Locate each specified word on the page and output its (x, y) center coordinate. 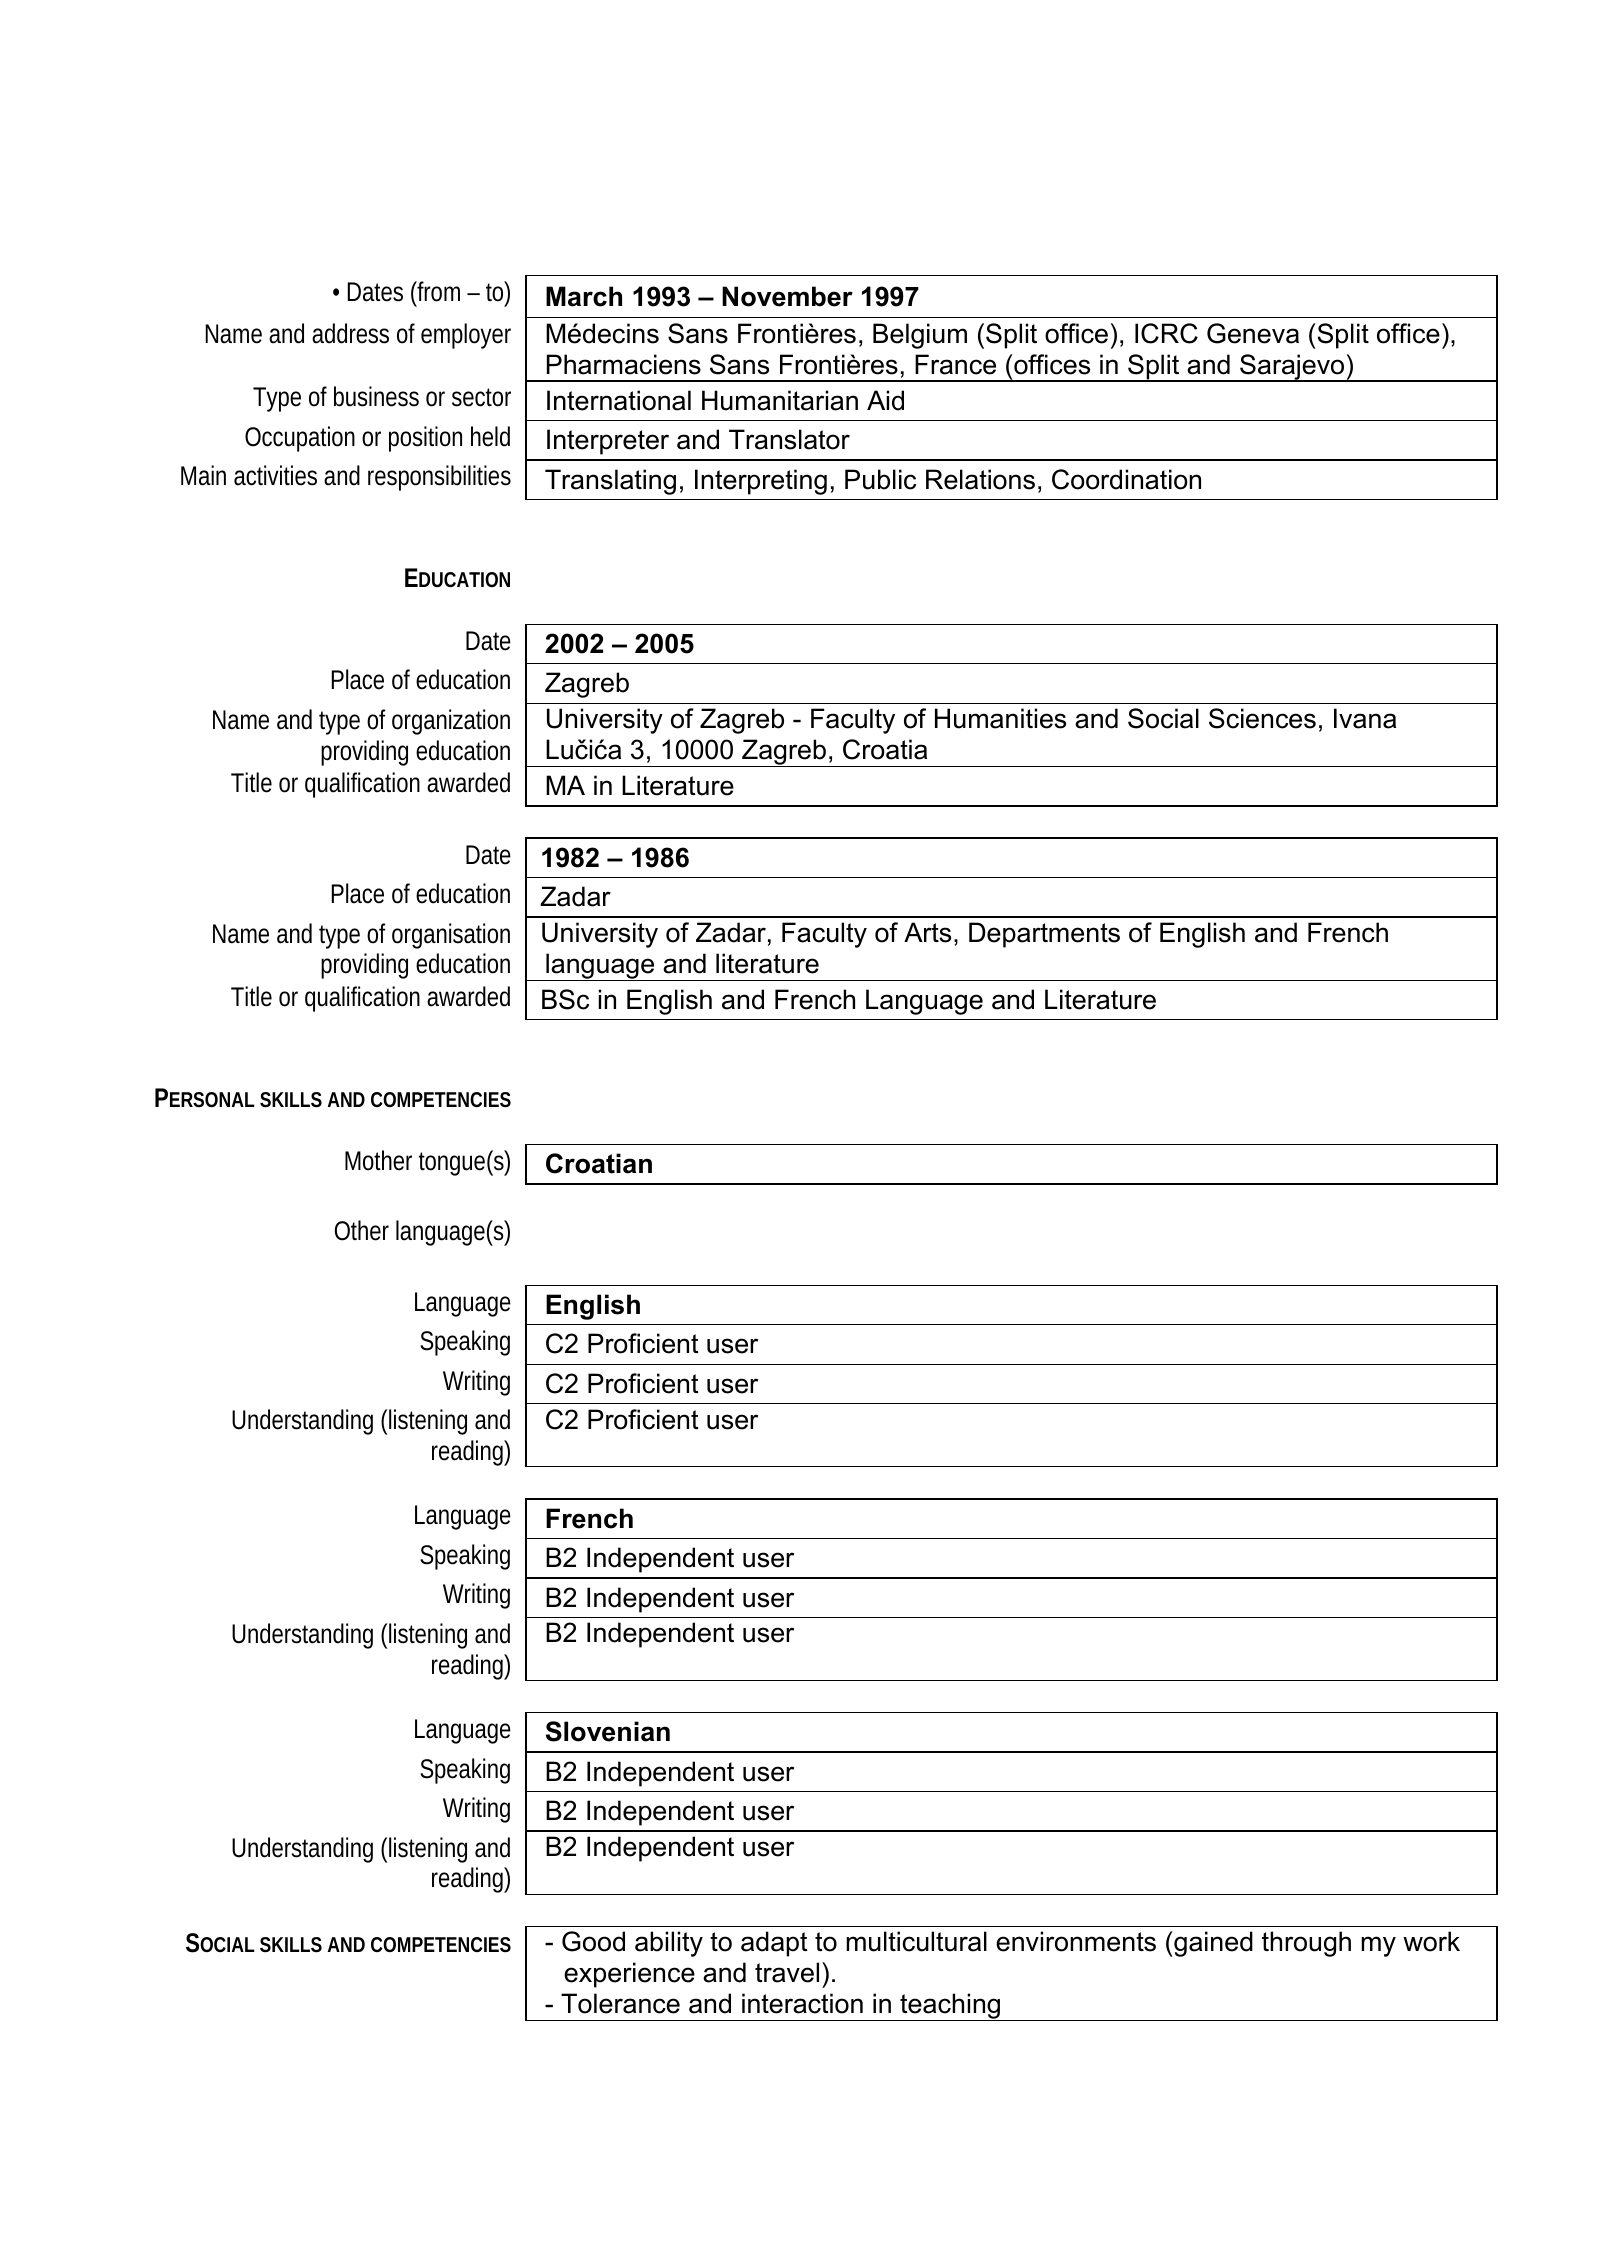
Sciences (1262, 718)
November (787, 296)
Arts (927, 932)
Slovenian (608, 1731)
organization (451, 722)
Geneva (1253, 333)
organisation (451, 936)
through (1306, 1944)
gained (1212, 1944)
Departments (1044, 935)
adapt (774, 1944)
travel (787, 1972)
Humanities (1000, 718)
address (350, 333)
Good (593, 1941)
